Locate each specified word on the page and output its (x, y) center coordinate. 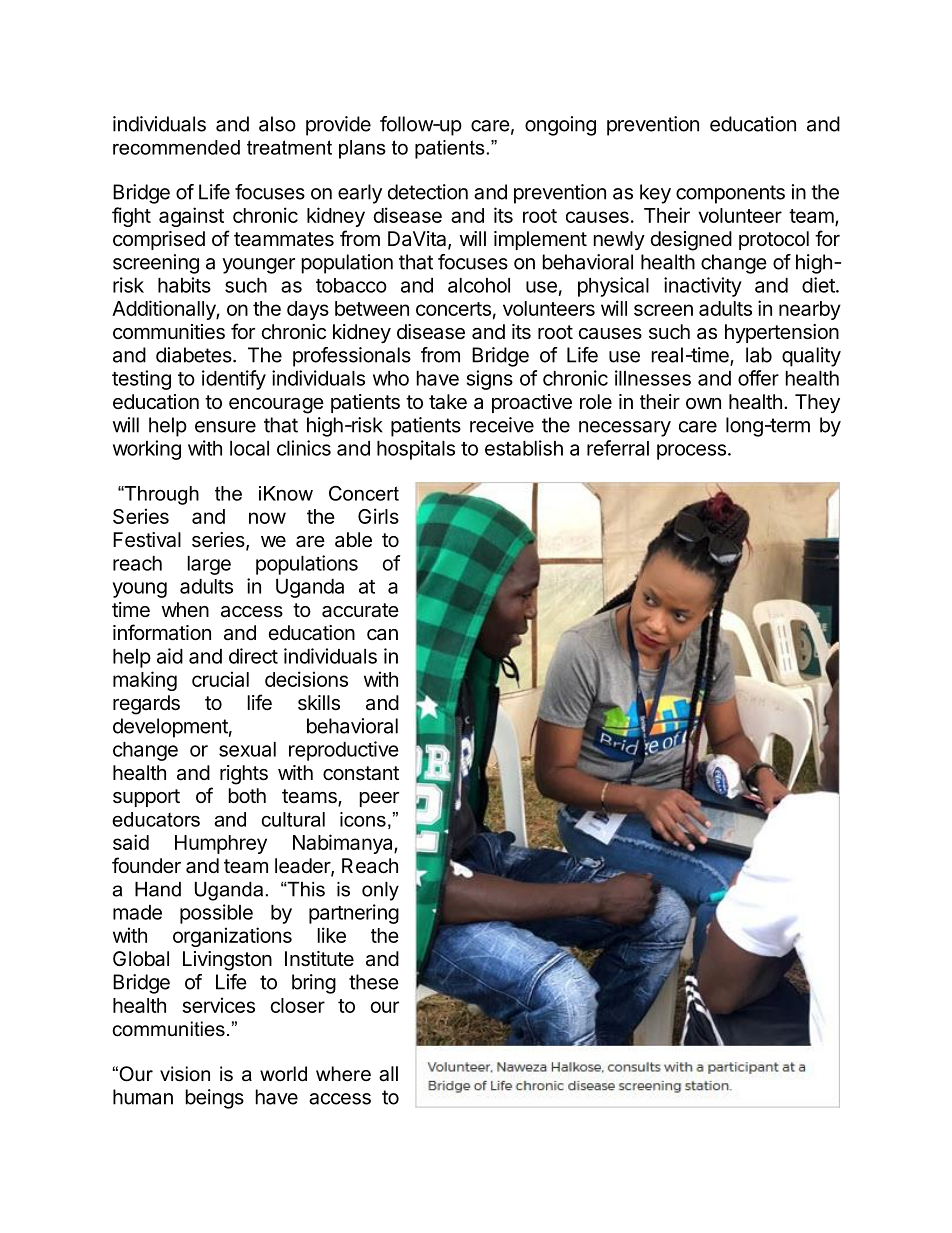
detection (428, 192)
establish (524, 448)
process (691, 452)
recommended (176, 147)
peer (379, 799)
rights (244, 775)
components (730, 194)
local (249, 448)
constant (361, 773)
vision (185, 1074)
